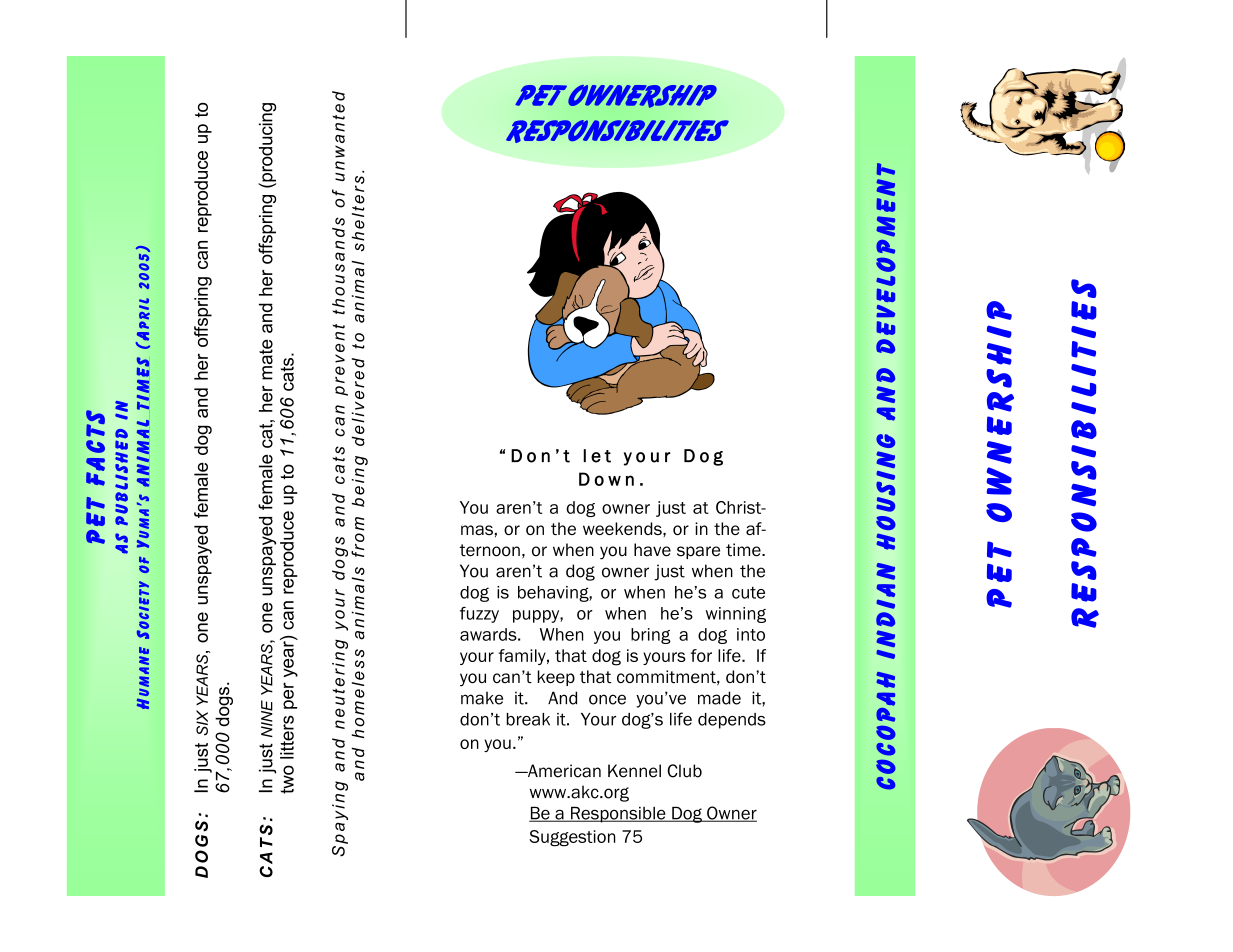 The image size is (1233, 952). Describe the element at coordinates (572, 838) in the screenshot. I see `Suggestion` at that location.
